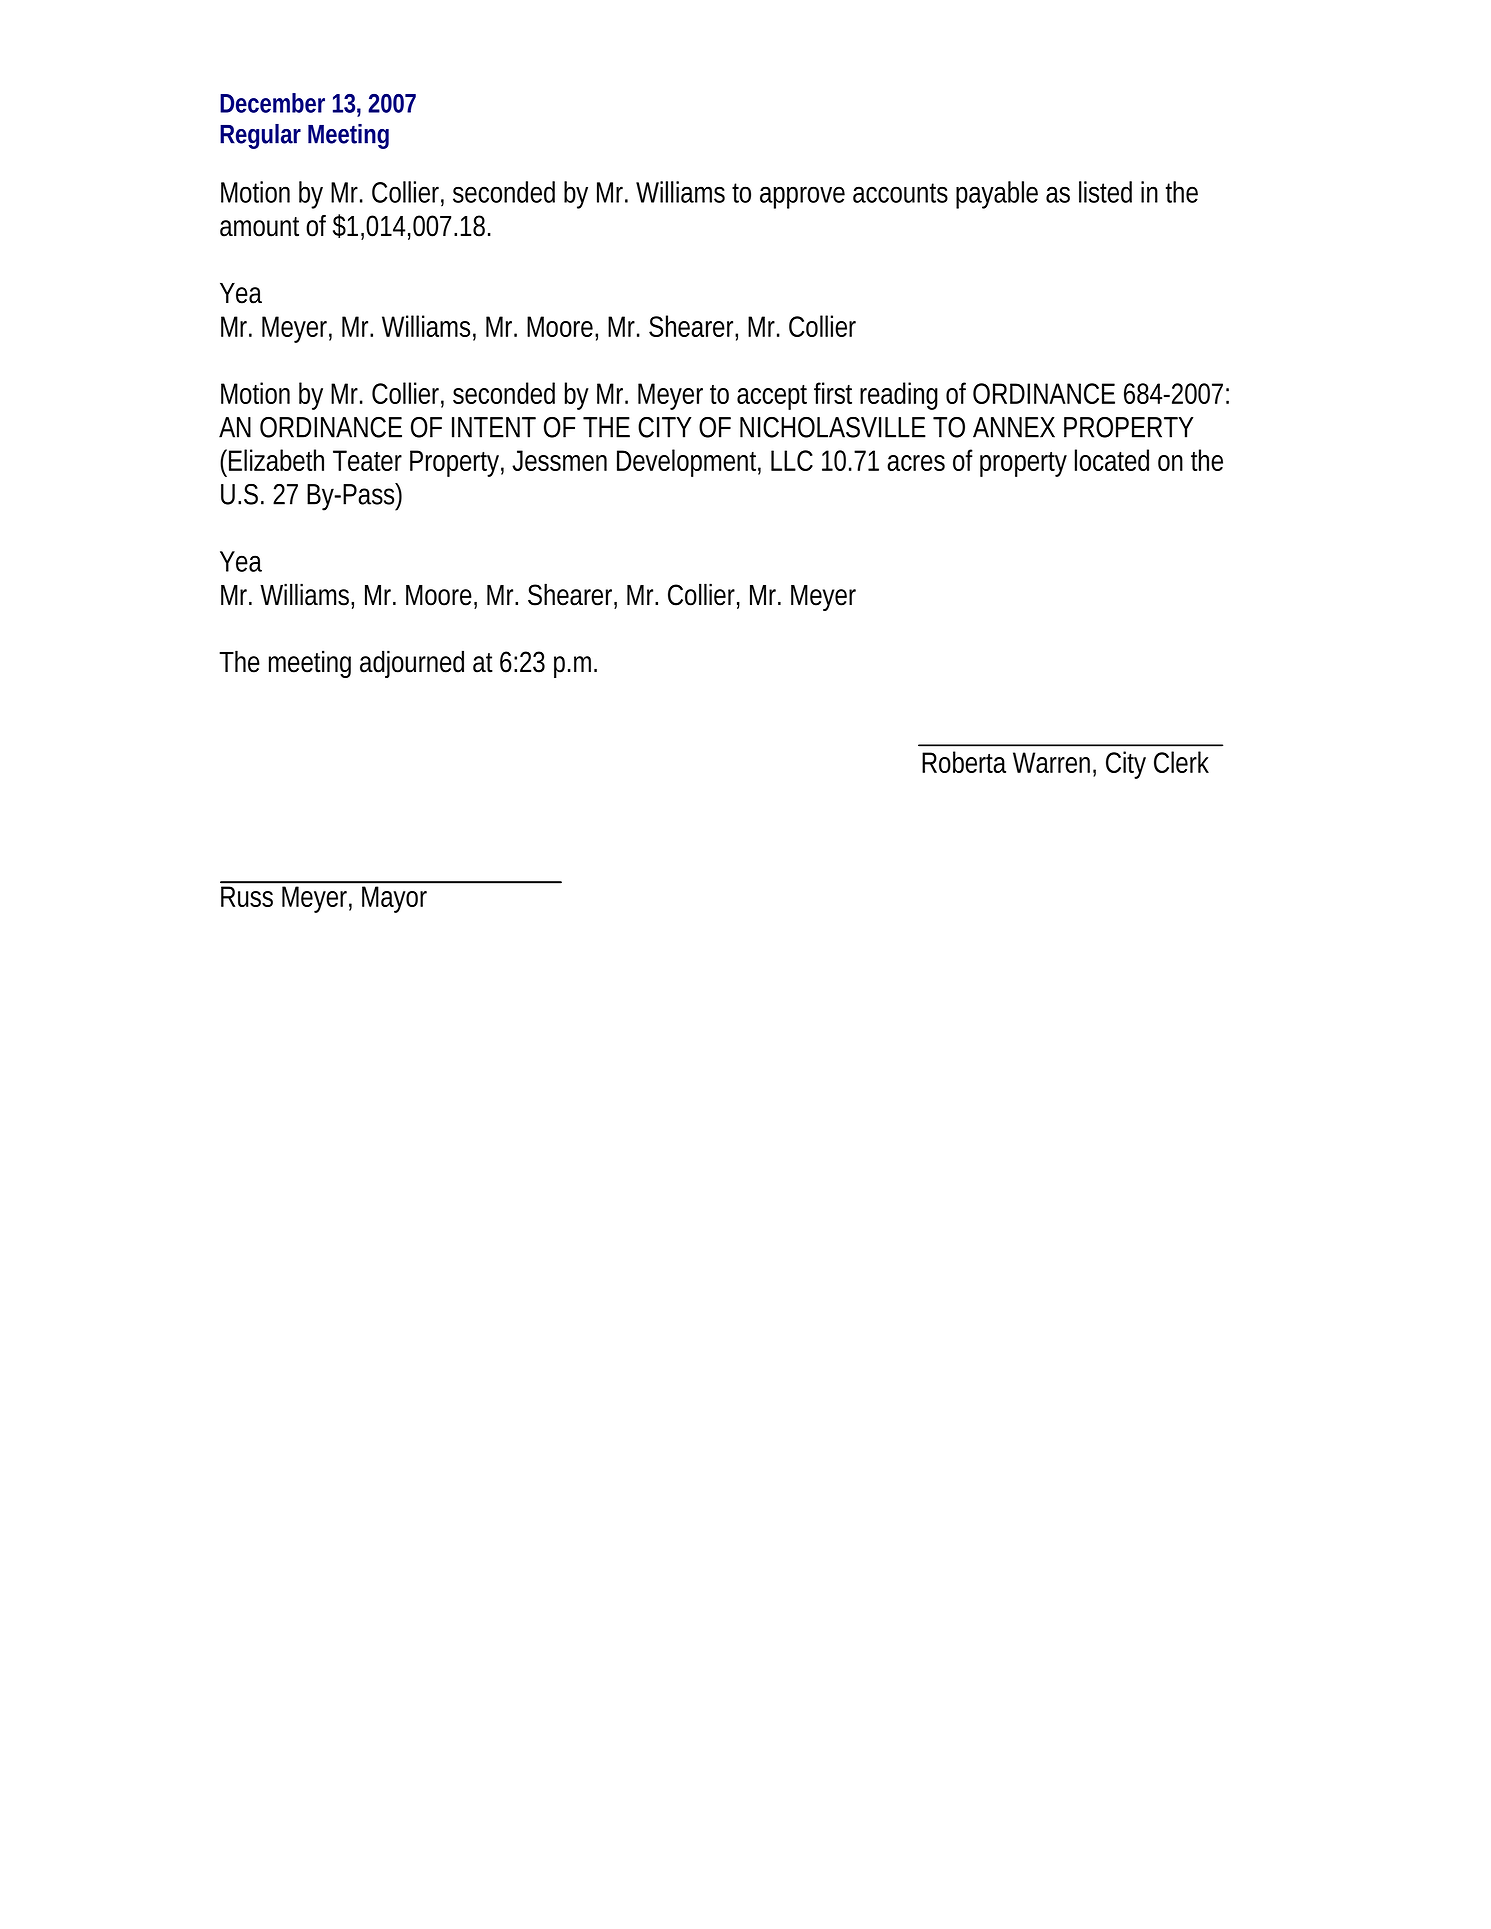  I want to click on Regular, so click(260, 136).
